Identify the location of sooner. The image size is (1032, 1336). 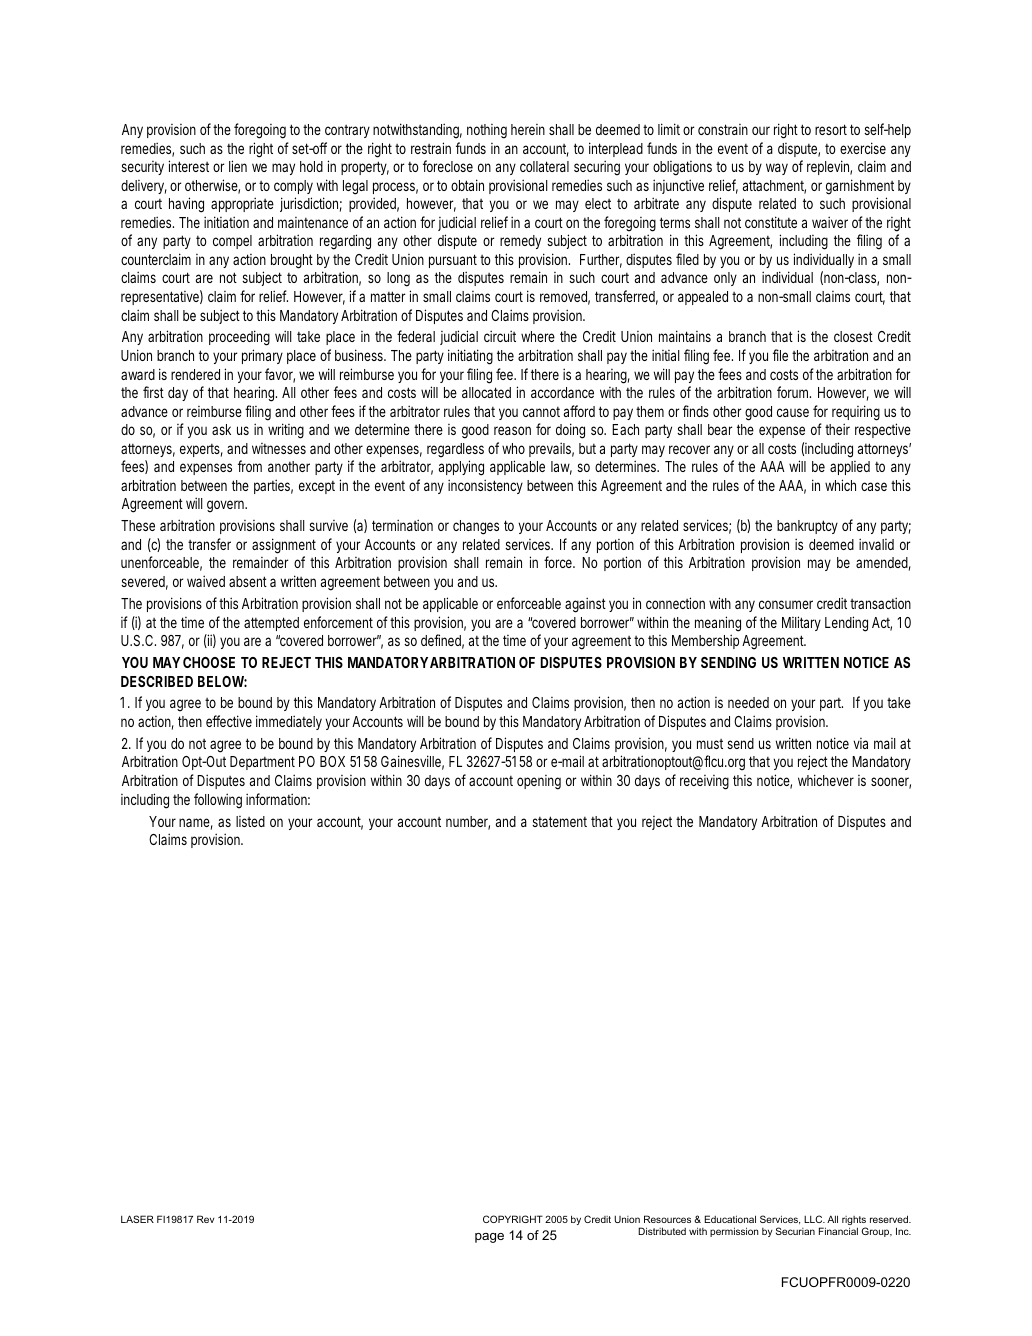
(891, 783).
